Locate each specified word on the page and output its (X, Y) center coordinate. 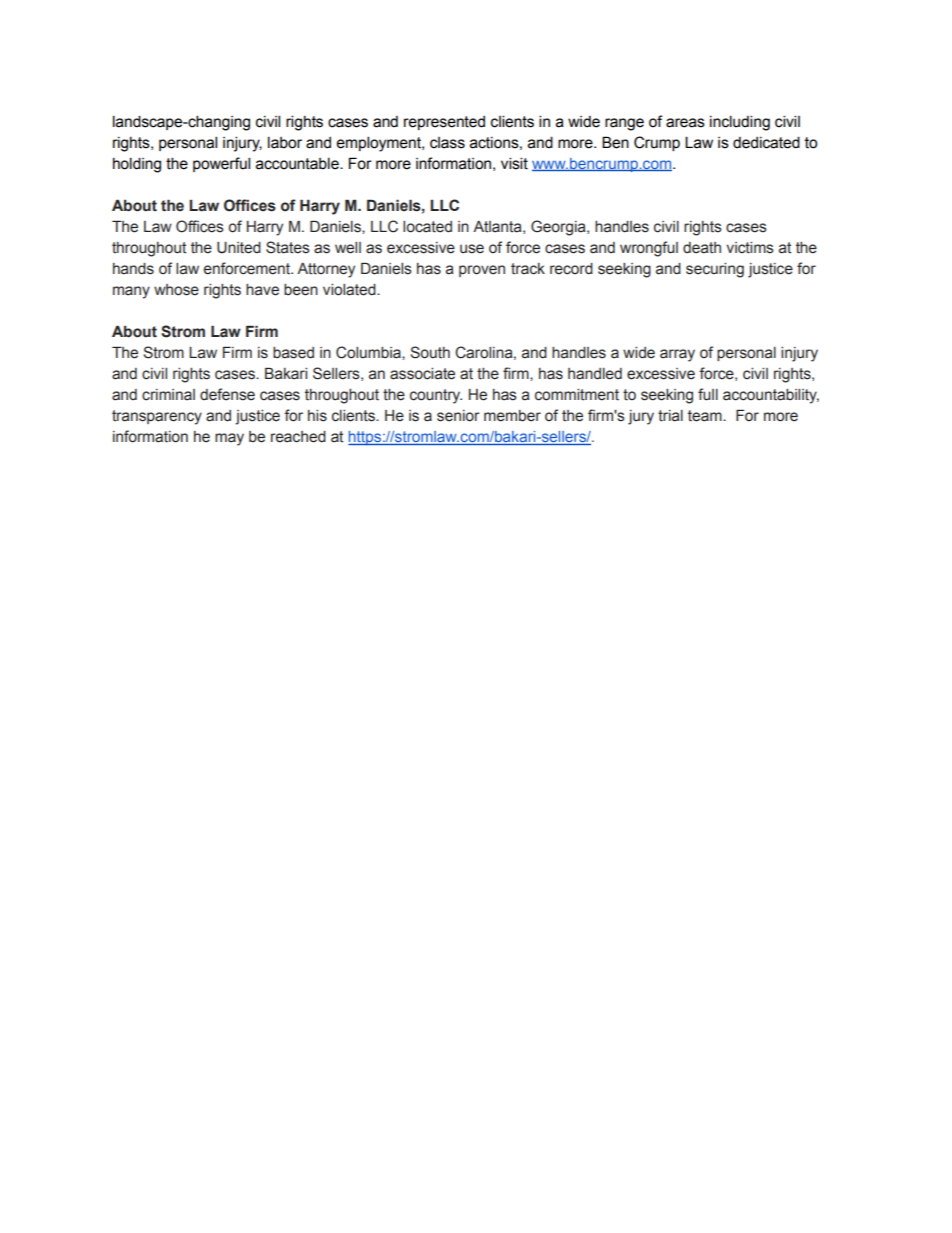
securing (715, 270)
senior (458, 416)
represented (444, 123)
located (427, 227)
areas (685, 123)
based (293, 353)
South (430, 352)
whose (176, 290)
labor (285, 142)
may (229, 439)
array (677, 355)
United (239, 248)
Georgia (559, 228)
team (706, 416)
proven (482, 271)
